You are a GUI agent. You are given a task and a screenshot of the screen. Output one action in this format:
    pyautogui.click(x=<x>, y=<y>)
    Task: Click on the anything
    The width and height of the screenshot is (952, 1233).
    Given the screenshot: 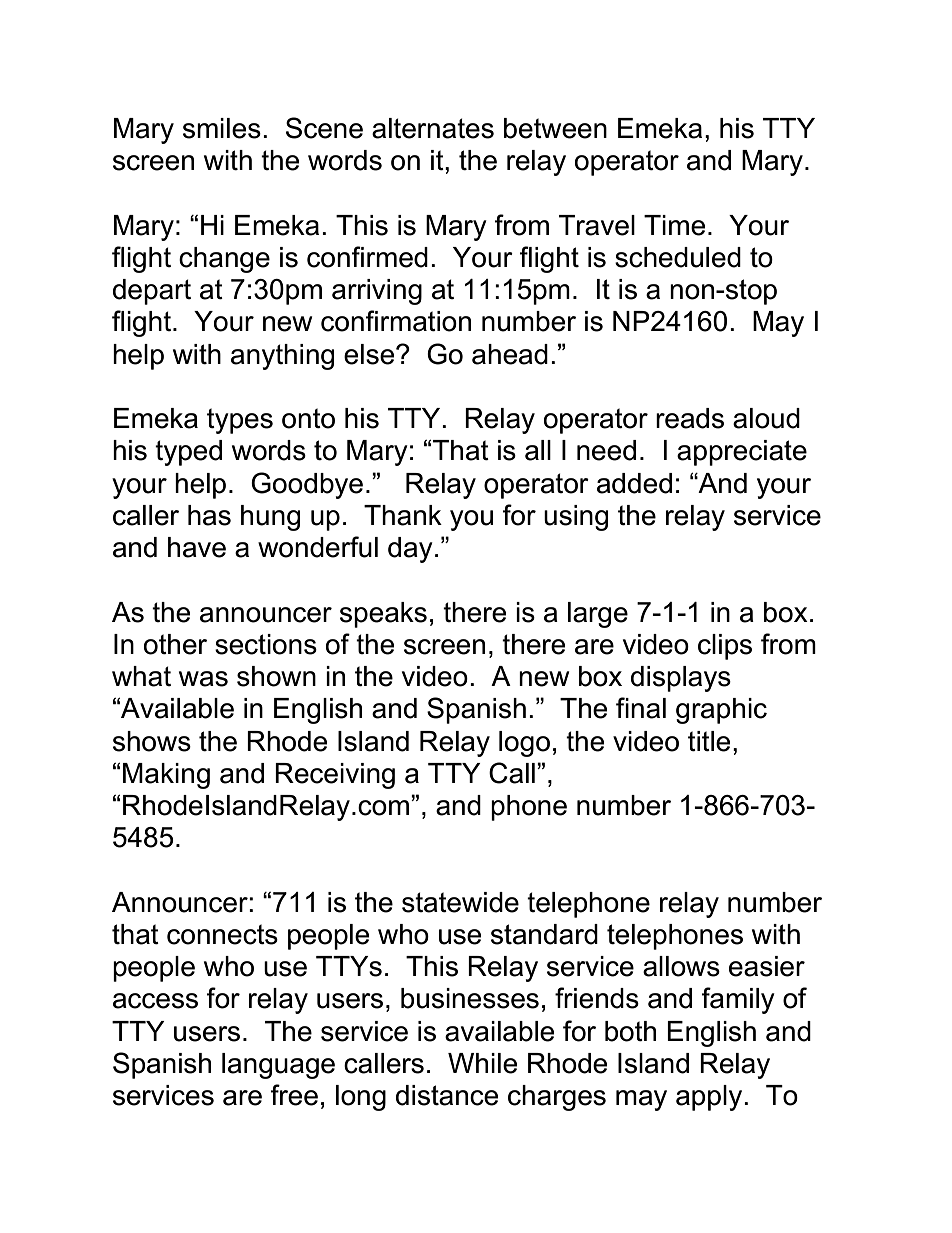 What is the action you would take?
    pyautogui.click(x=282, y=357)
